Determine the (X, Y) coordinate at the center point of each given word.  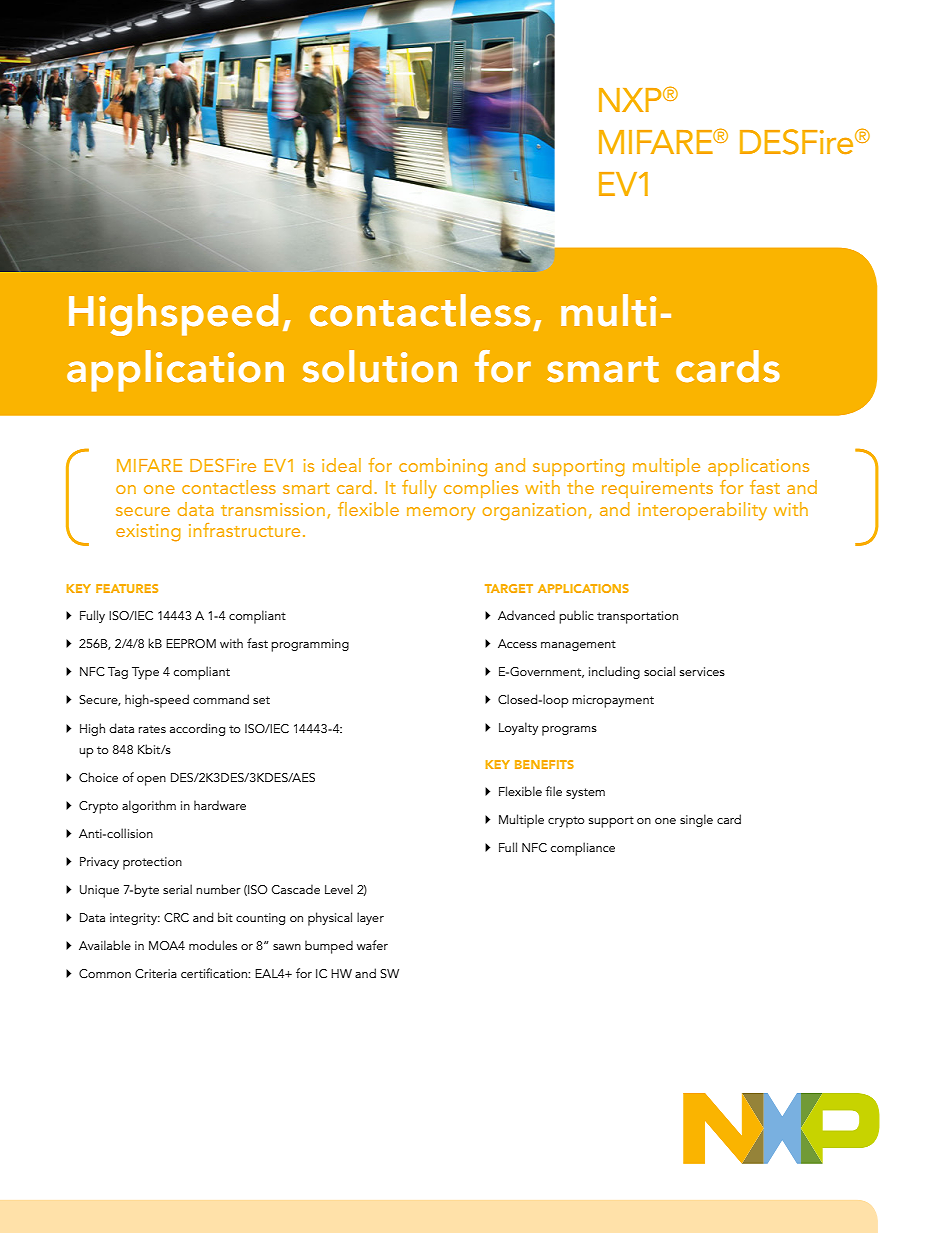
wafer (372, 945)
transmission (273, 509)
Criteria (156, 973)
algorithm (149, 806)
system (585, 793)
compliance (583, 849)
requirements (657, 489)
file (553, 791)
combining (443, 467)
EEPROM (191, 643)
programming (310, 645)
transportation (637, 617)
